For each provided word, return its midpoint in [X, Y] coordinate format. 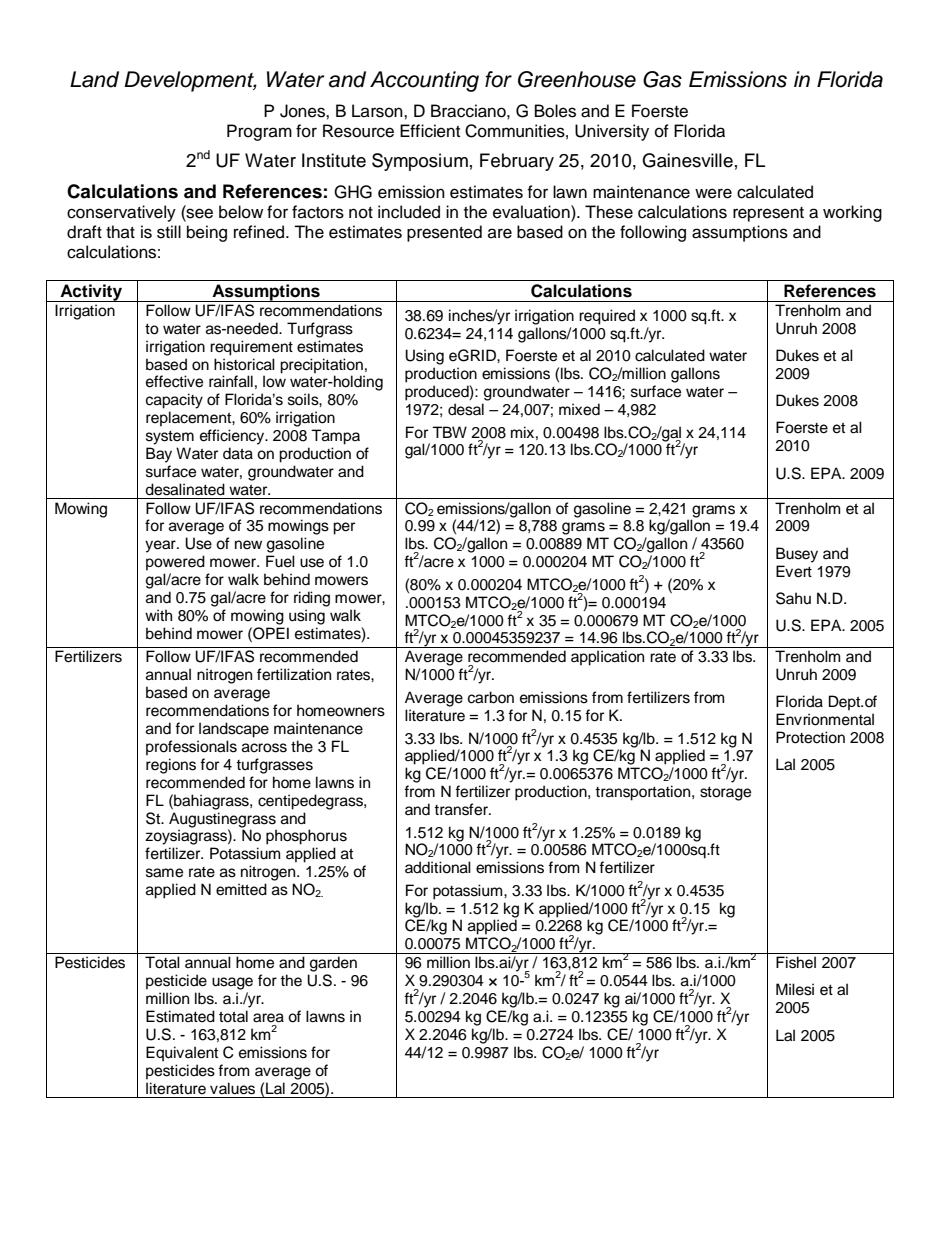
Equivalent [182, 1054]
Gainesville [687, 160]
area [268, 1018]
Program [259, 132]
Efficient [430, 131]
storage [725, 794]
